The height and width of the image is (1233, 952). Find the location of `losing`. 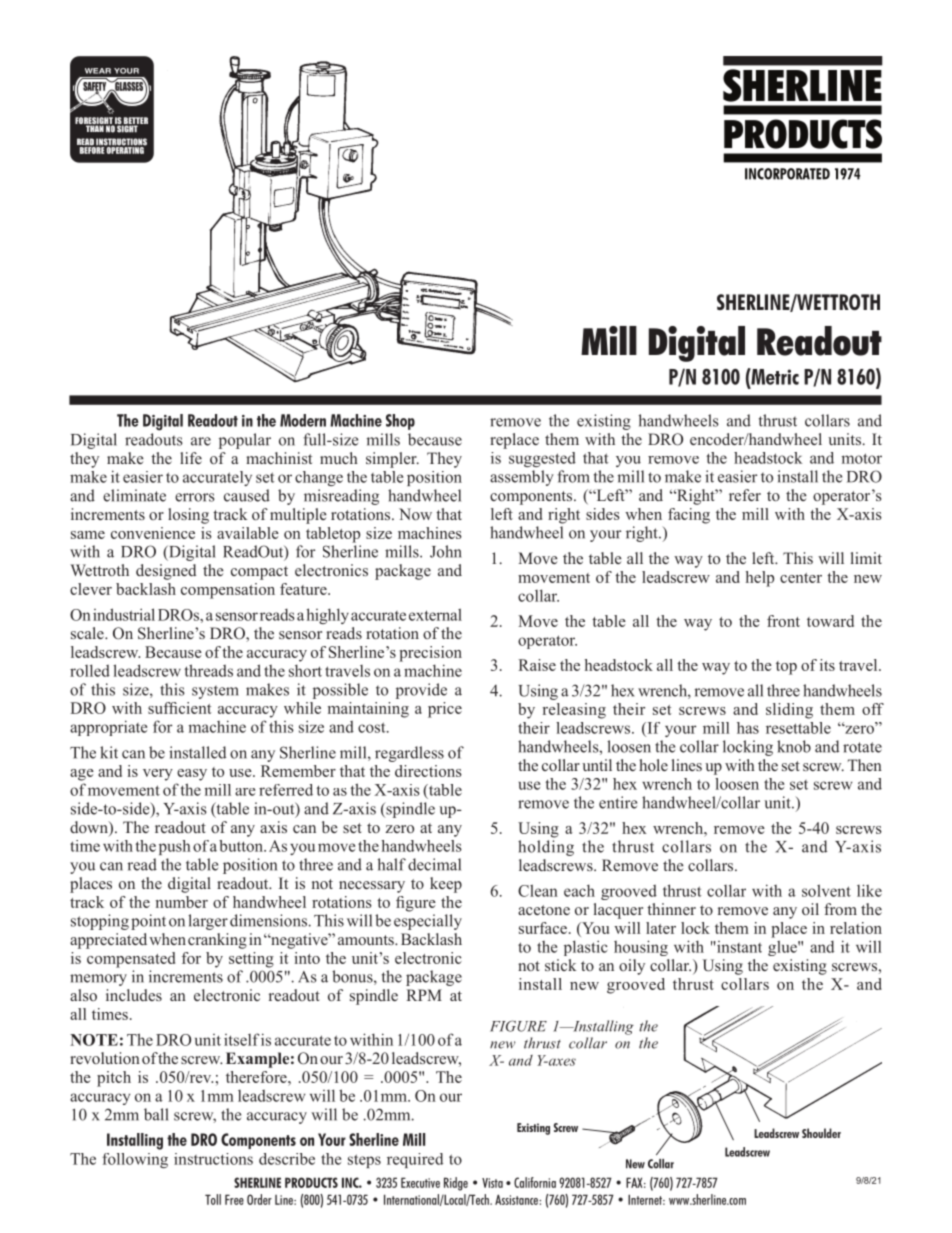

losing is located at coordinates (188, 516).
